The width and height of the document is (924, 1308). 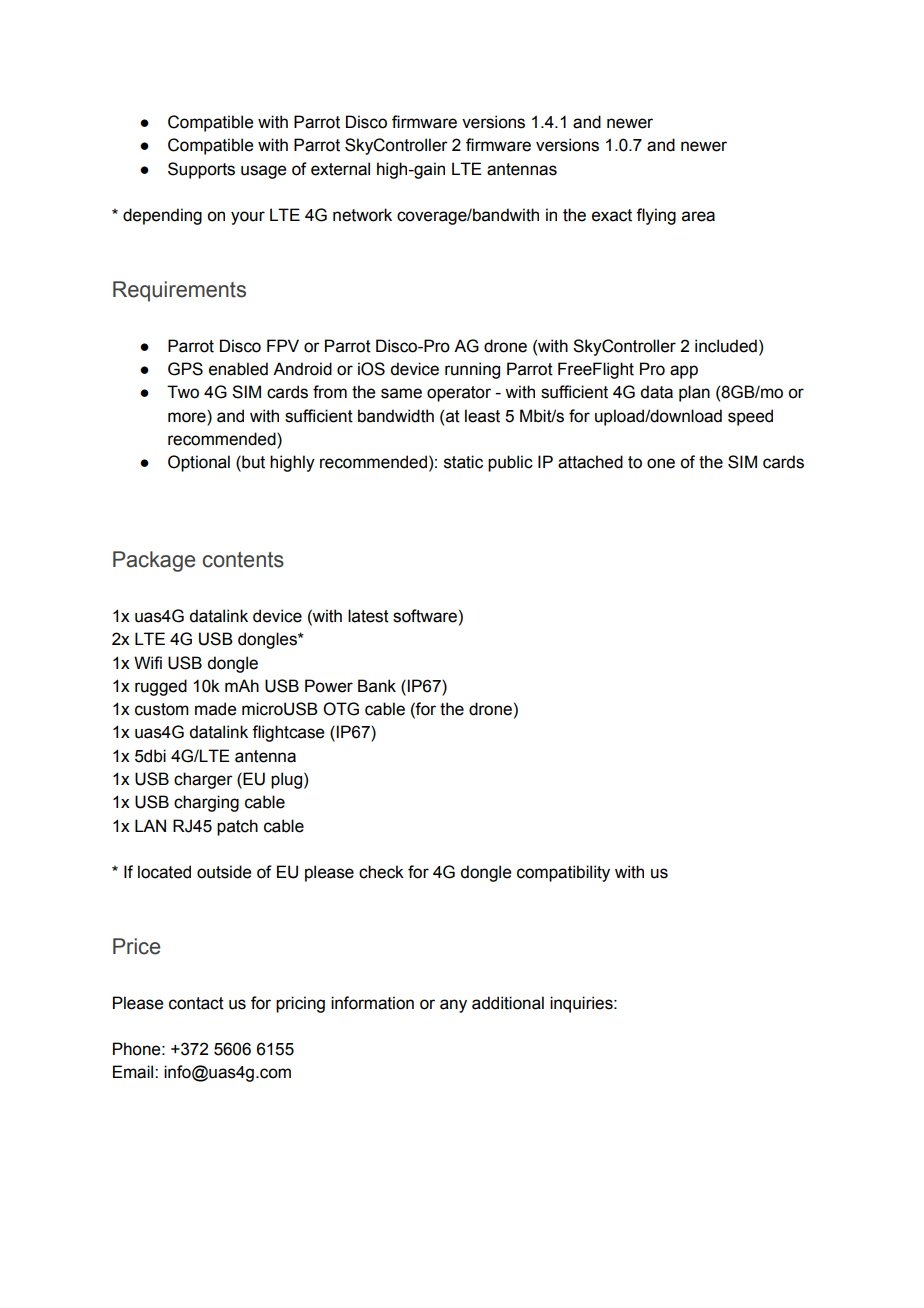 What do you see at coordinates (377, 686) in the document?
I see `Bank` at bounding box center [377, 686].
